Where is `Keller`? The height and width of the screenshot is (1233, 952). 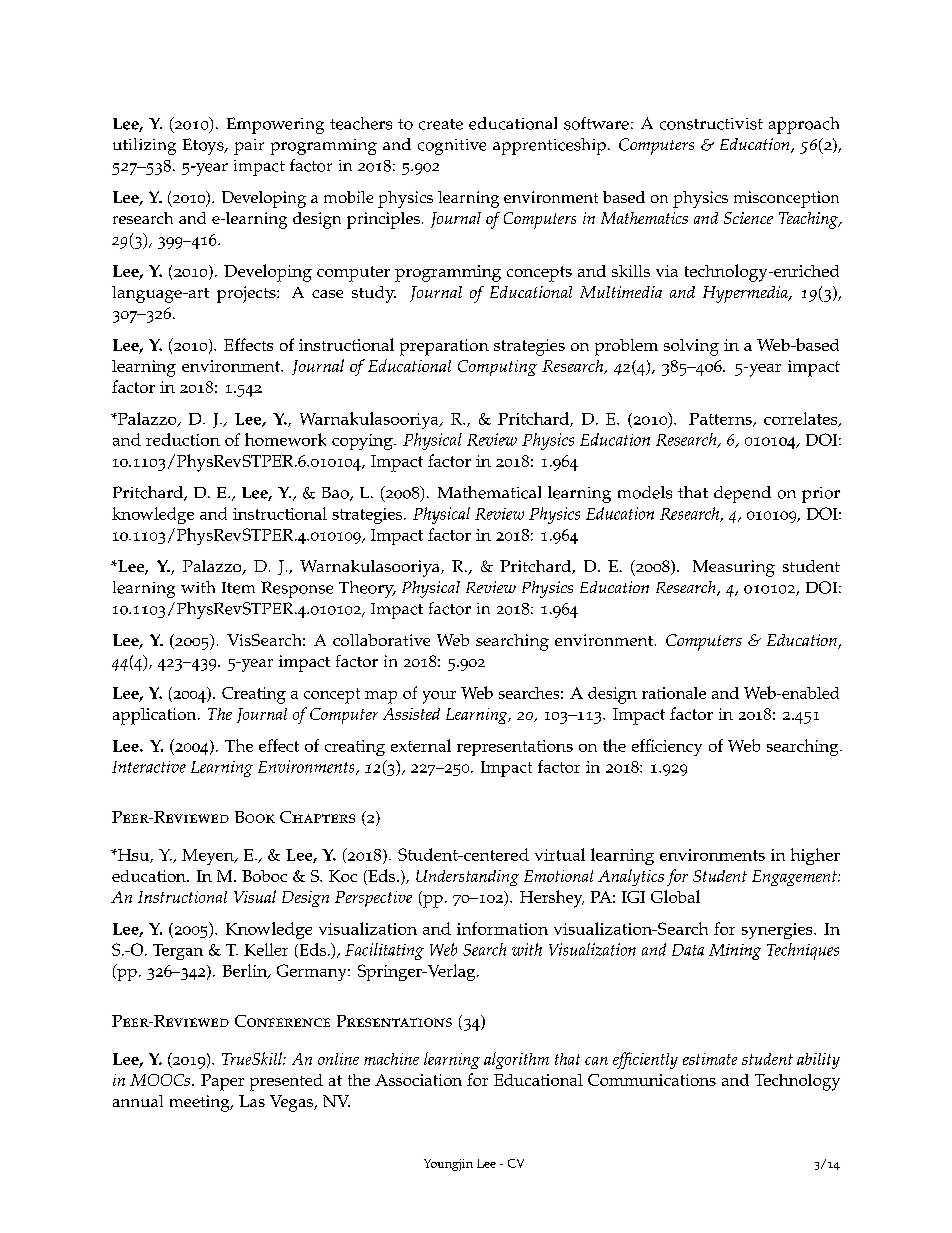 Keller is located at coordinates (266, 949).
